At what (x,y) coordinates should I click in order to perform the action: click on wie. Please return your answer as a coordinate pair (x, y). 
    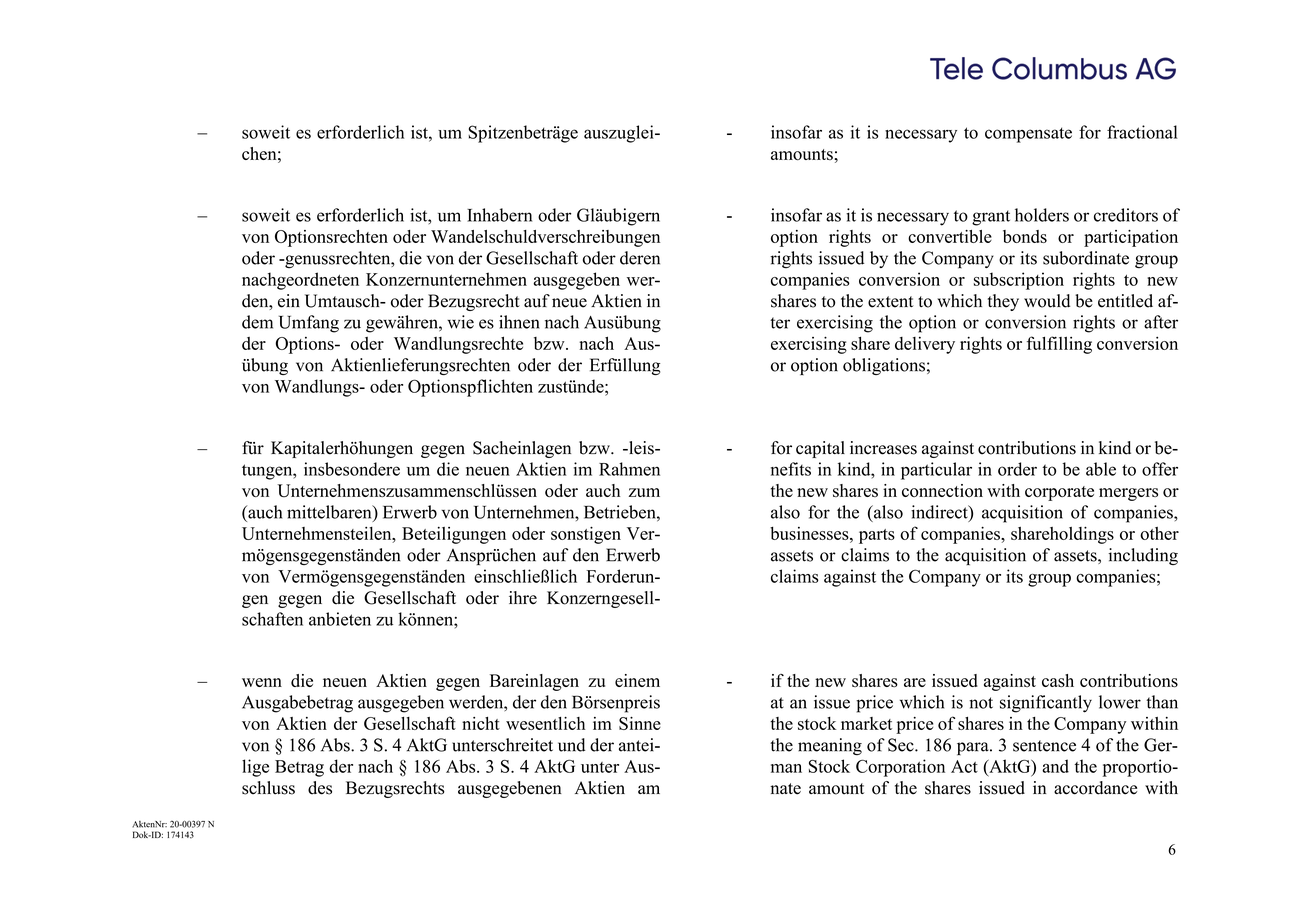
    Looking at the image, I should click on (460, 322).
